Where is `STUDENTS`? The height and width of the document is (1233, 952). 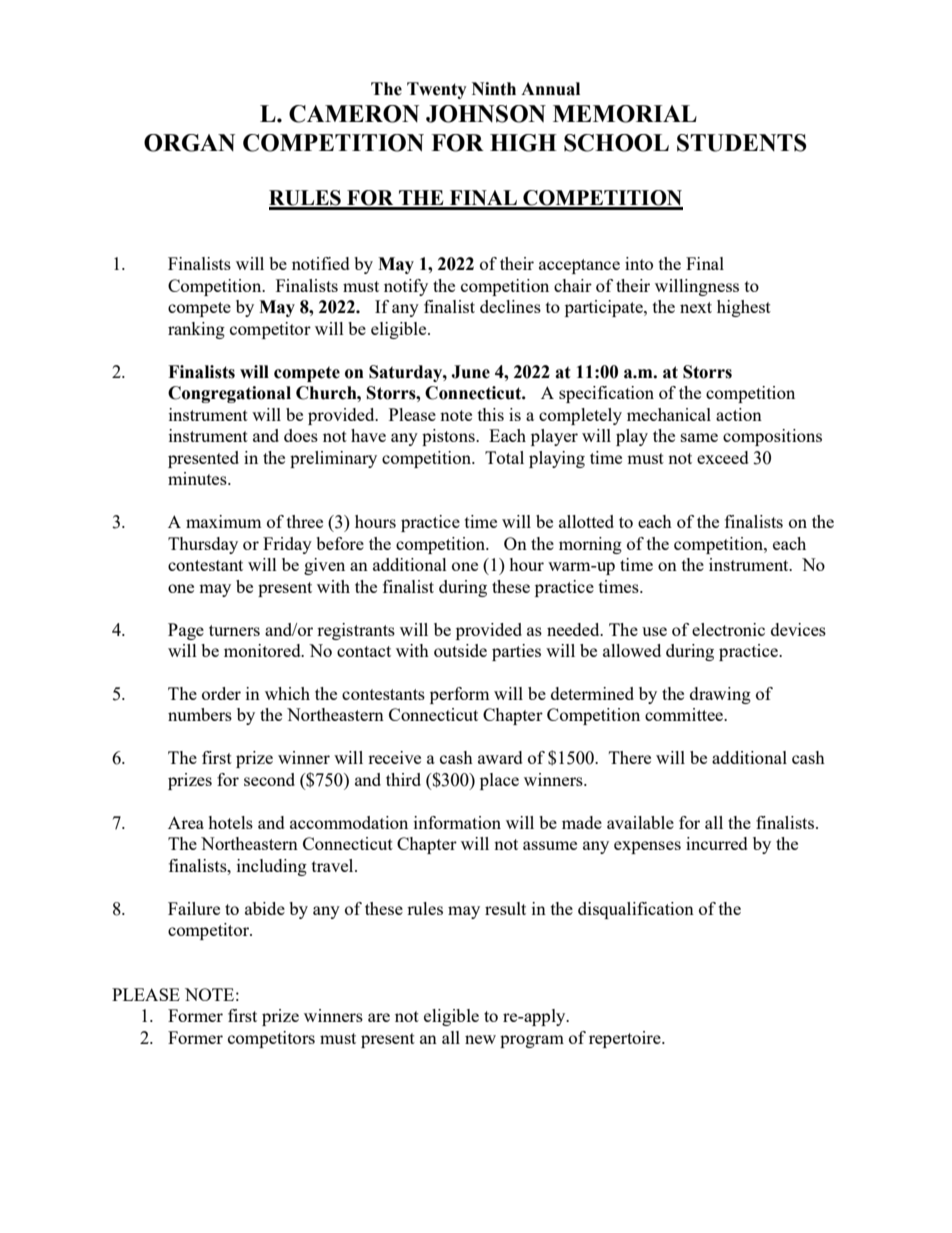
STUDENTS is located at coordinates (742, 143).
